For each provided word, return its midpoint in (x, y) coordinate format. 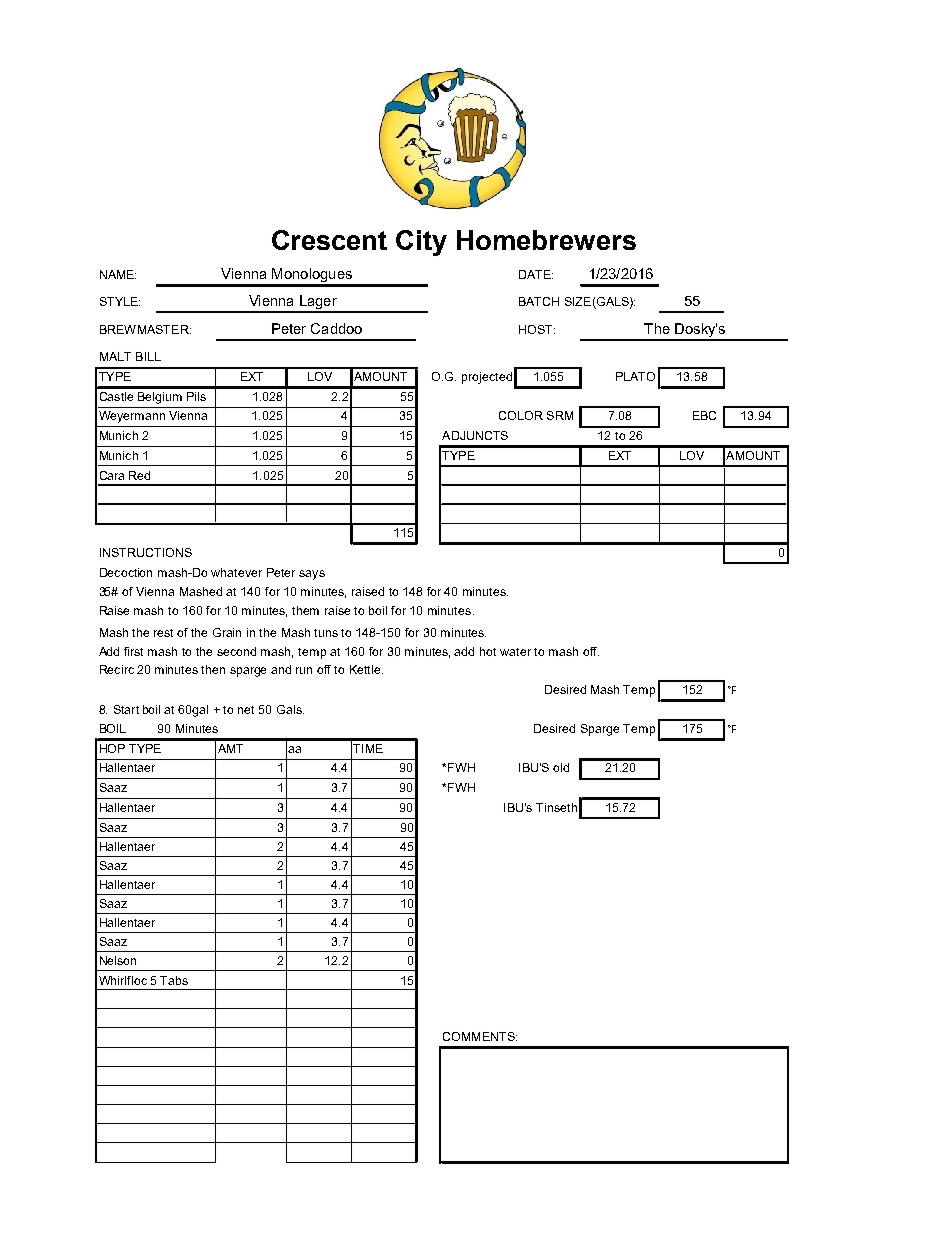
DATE (536, 274)
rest (163, 633)
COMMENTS (480, 1036)
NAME (118, 274)
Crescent (329, 240)
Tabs (174, 980)
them (305, 610)
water (515, 652)
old (561, 767)
